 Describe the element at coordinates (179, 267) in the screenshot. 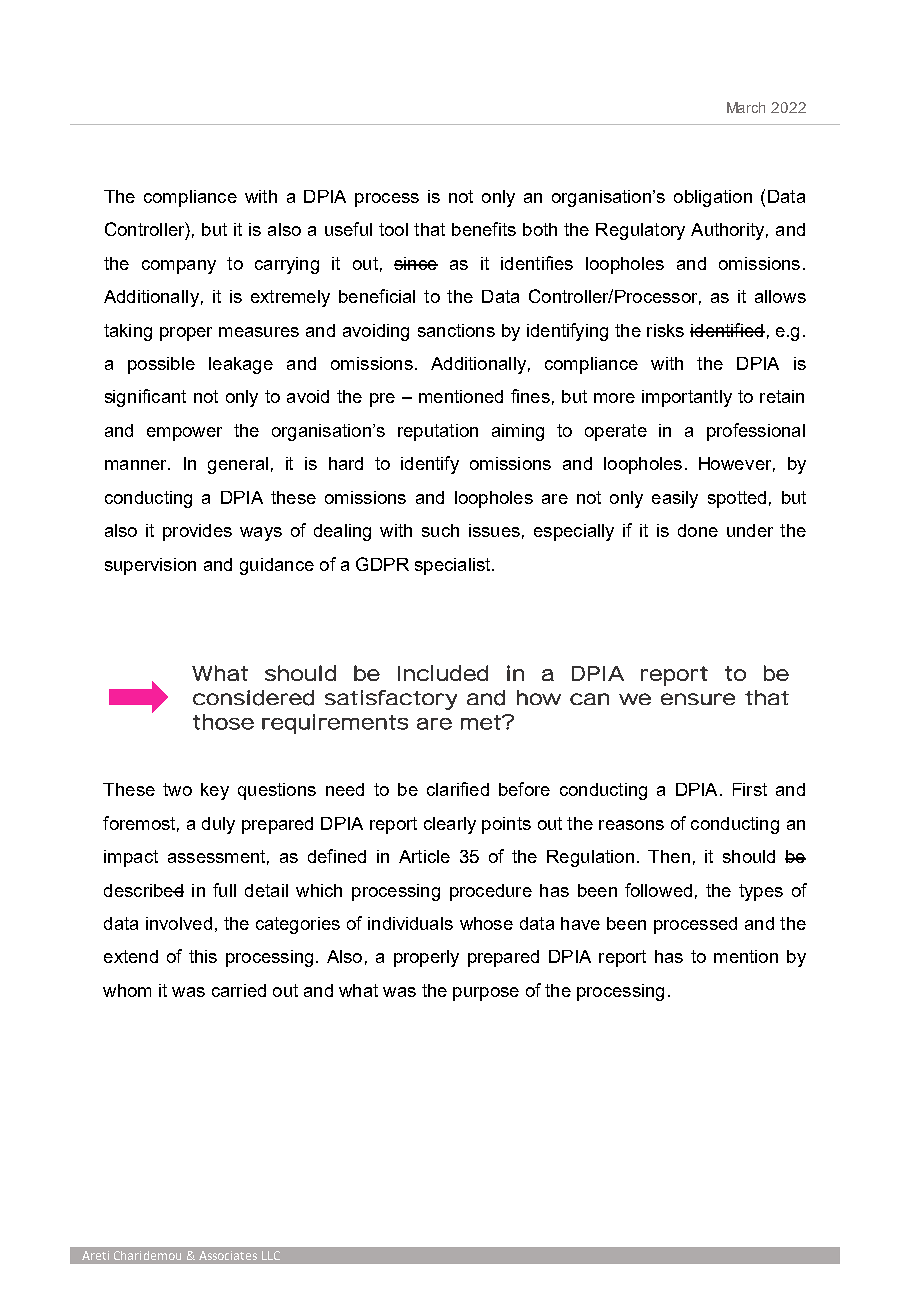

I see `company` at that location.
